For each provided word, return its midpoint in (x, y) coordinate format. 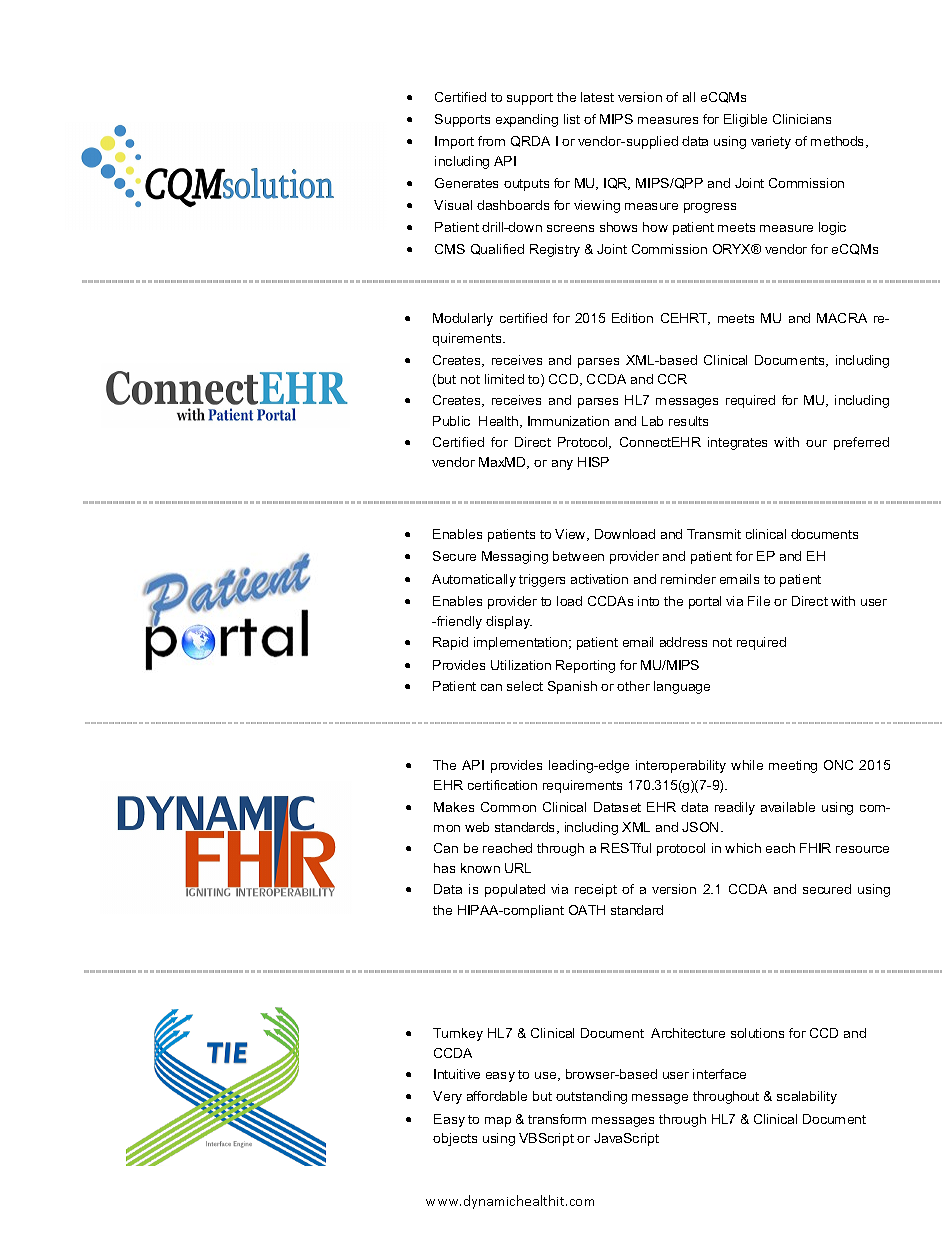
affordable (497, 1096)
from (491, 141)
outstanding (591, 1097)
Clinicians (802, 119)
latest (597, 97)
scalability (807, 1097)
